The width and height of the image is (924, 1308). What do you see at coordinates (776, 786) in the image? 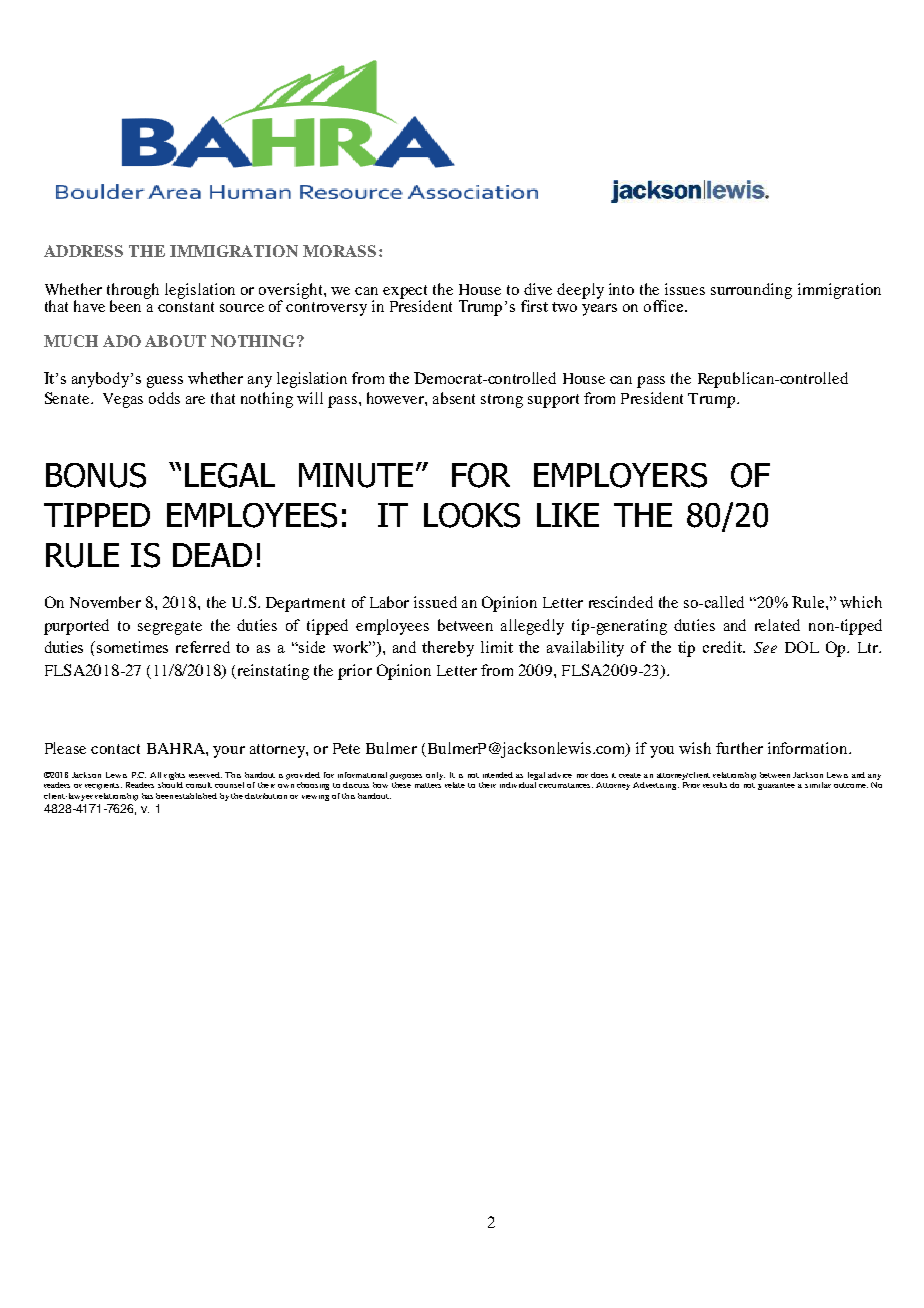
I see `guarantee` at bounding box center [776, 786].
